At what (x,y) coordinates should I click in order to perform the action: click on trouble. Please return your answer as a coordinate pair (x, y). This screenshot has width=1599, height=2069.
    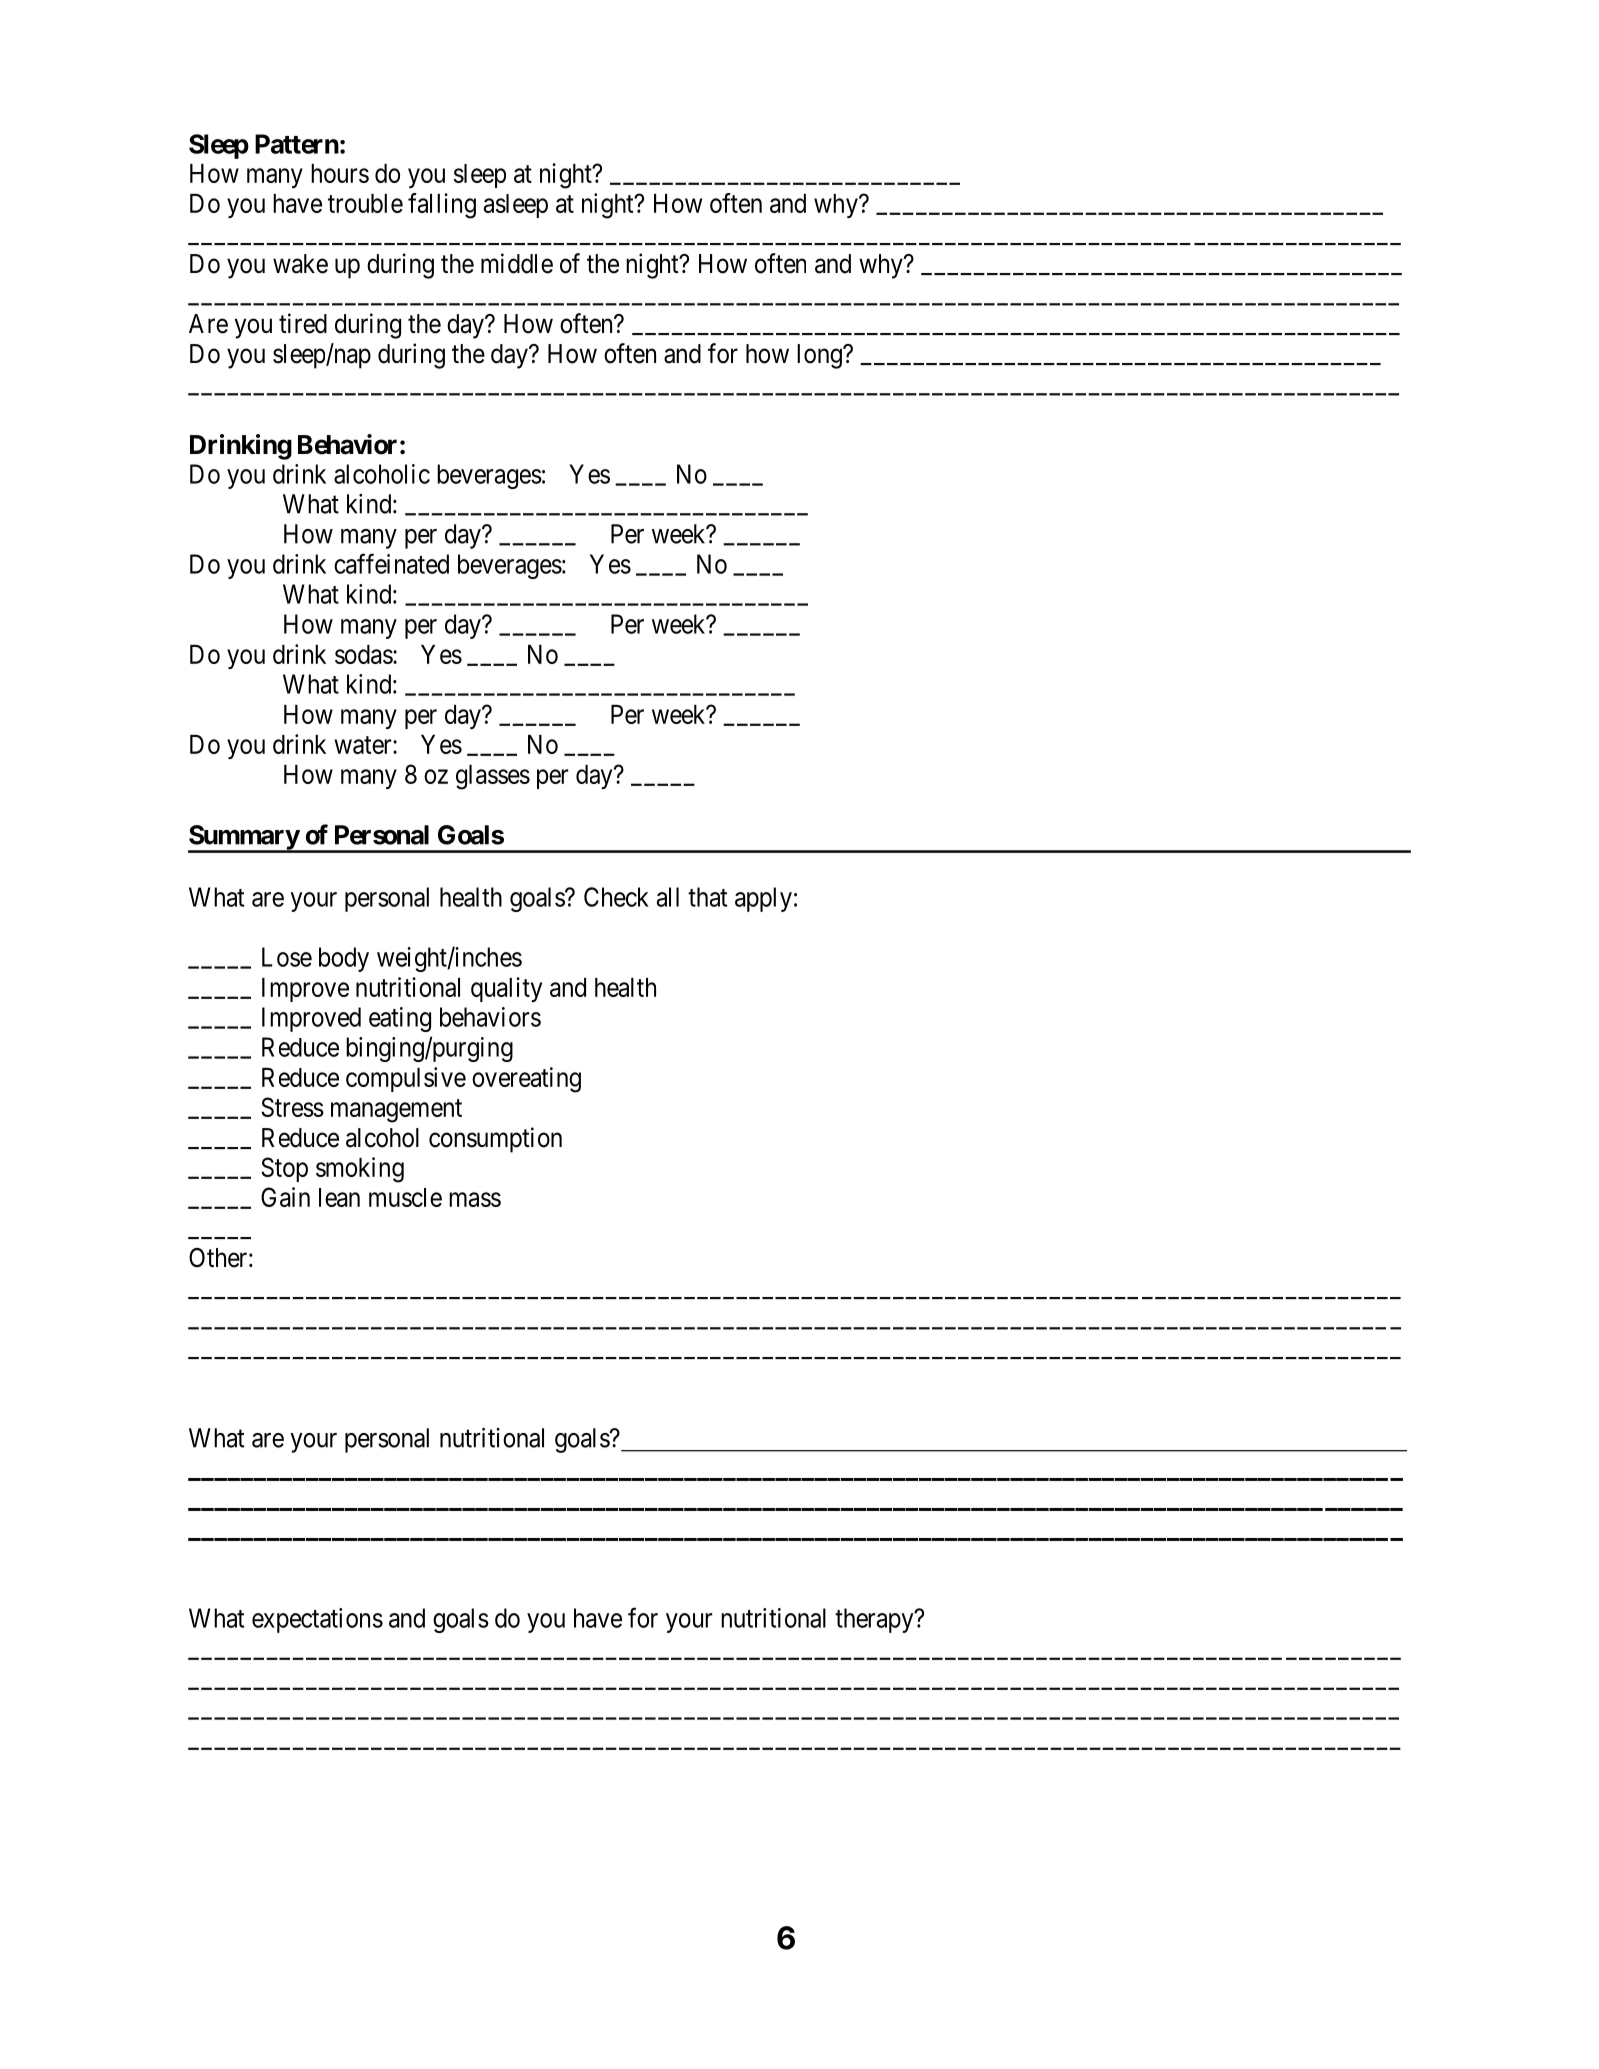
    Looking at the image, I should click on (365, 203).
